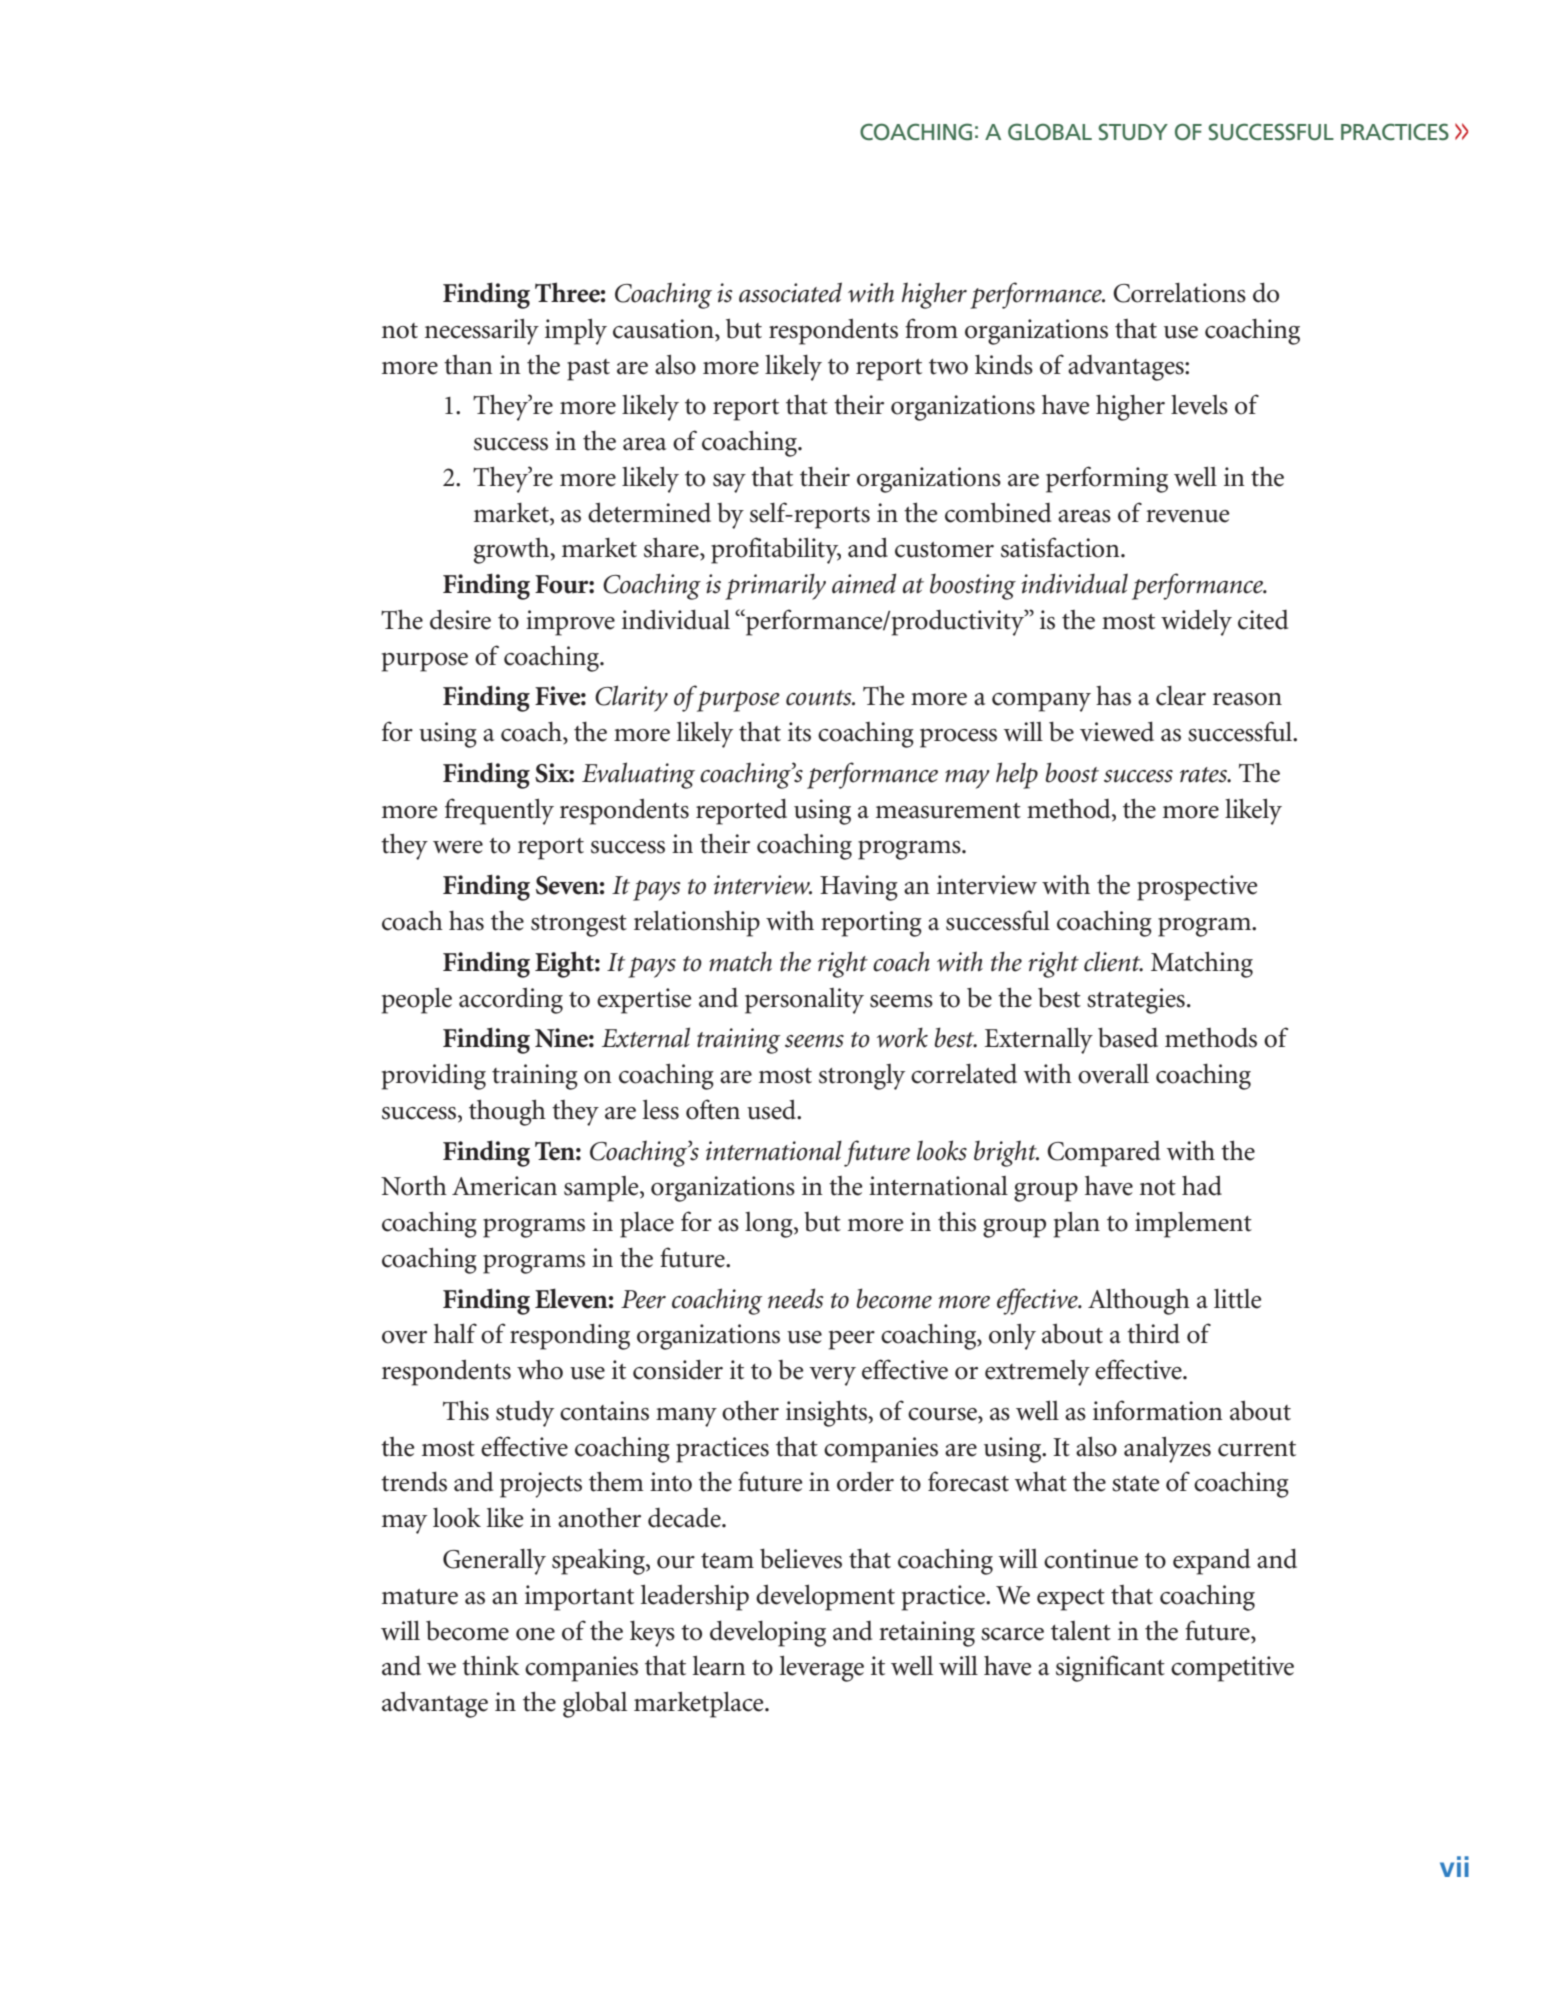 The image size is (1562, 1999). I want to click on think, so click(491, 1665).
